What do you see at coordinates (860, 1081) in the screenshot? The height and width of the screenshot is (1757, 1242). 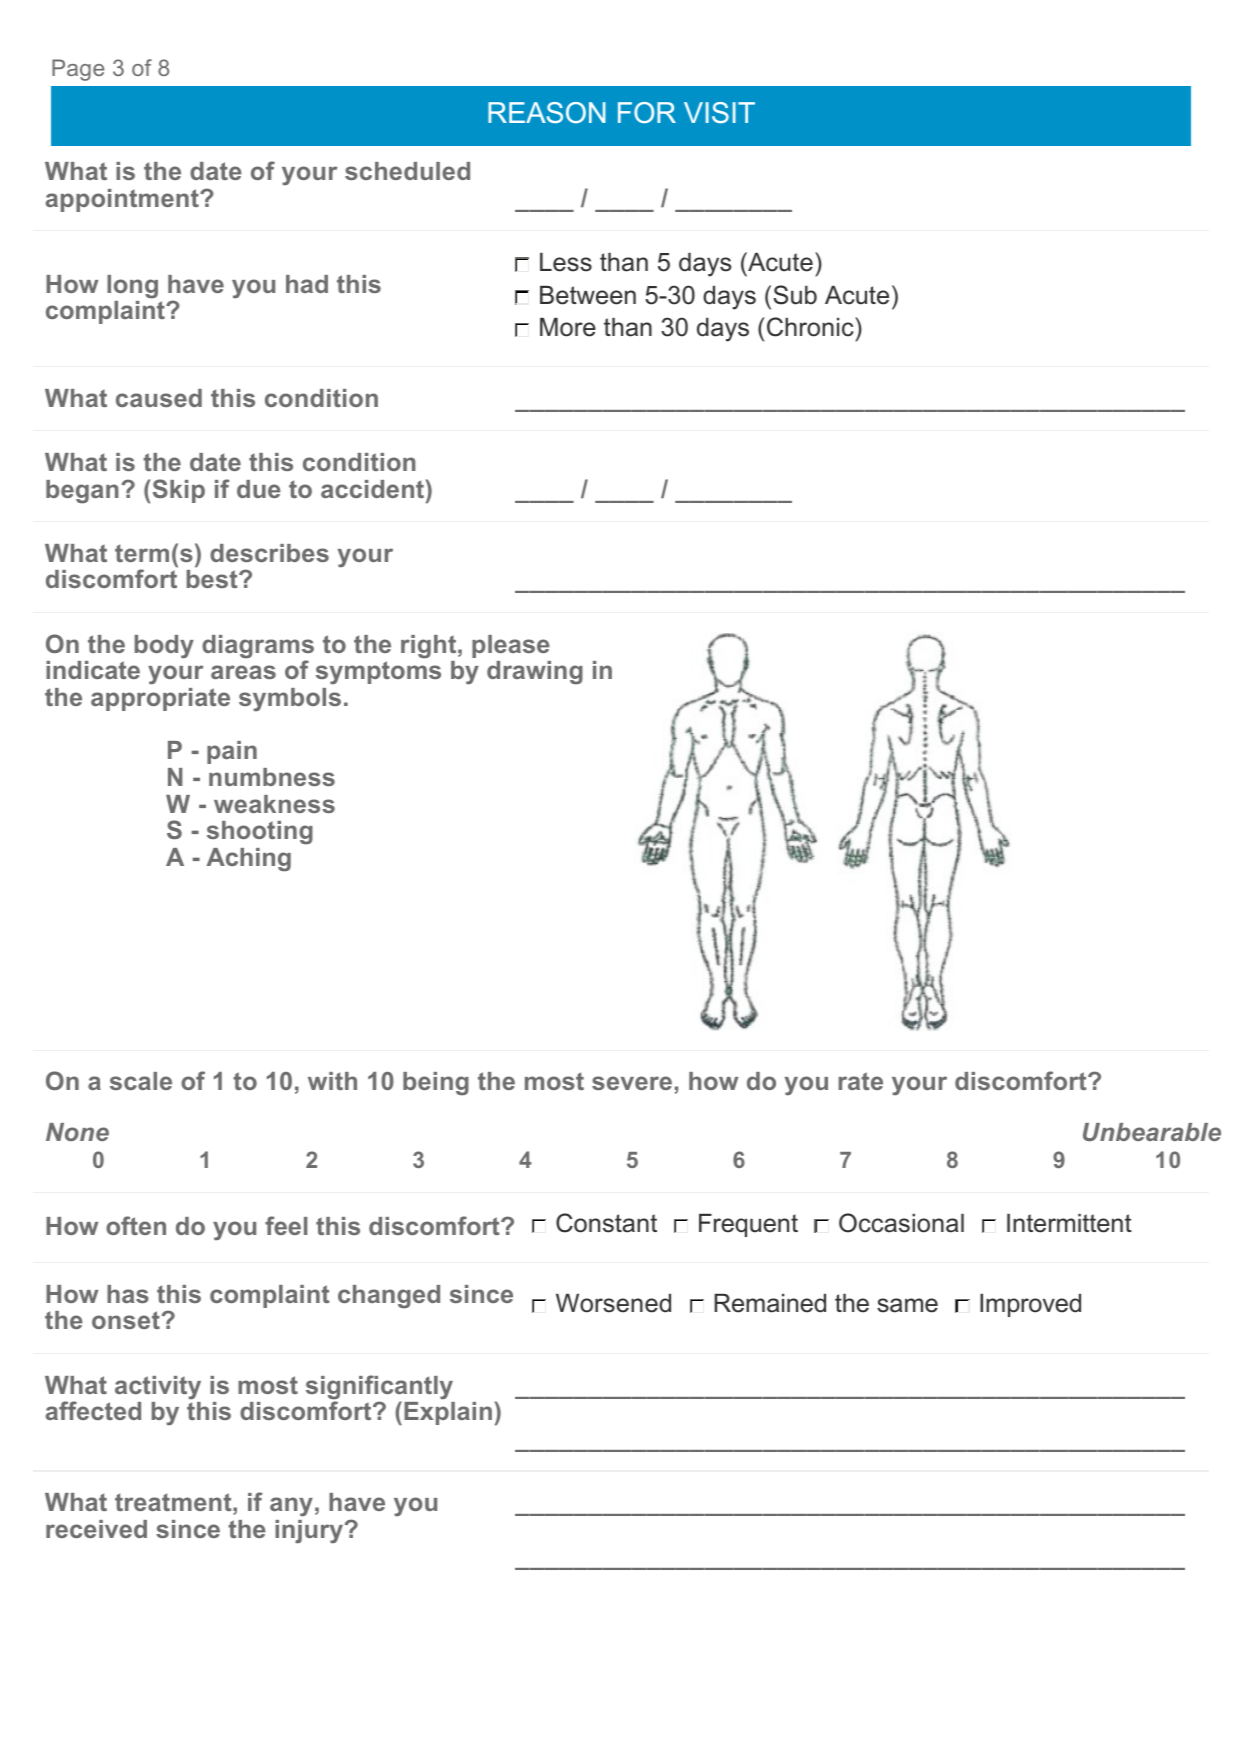 I see `rate` at bounding box center [860, 1081].
